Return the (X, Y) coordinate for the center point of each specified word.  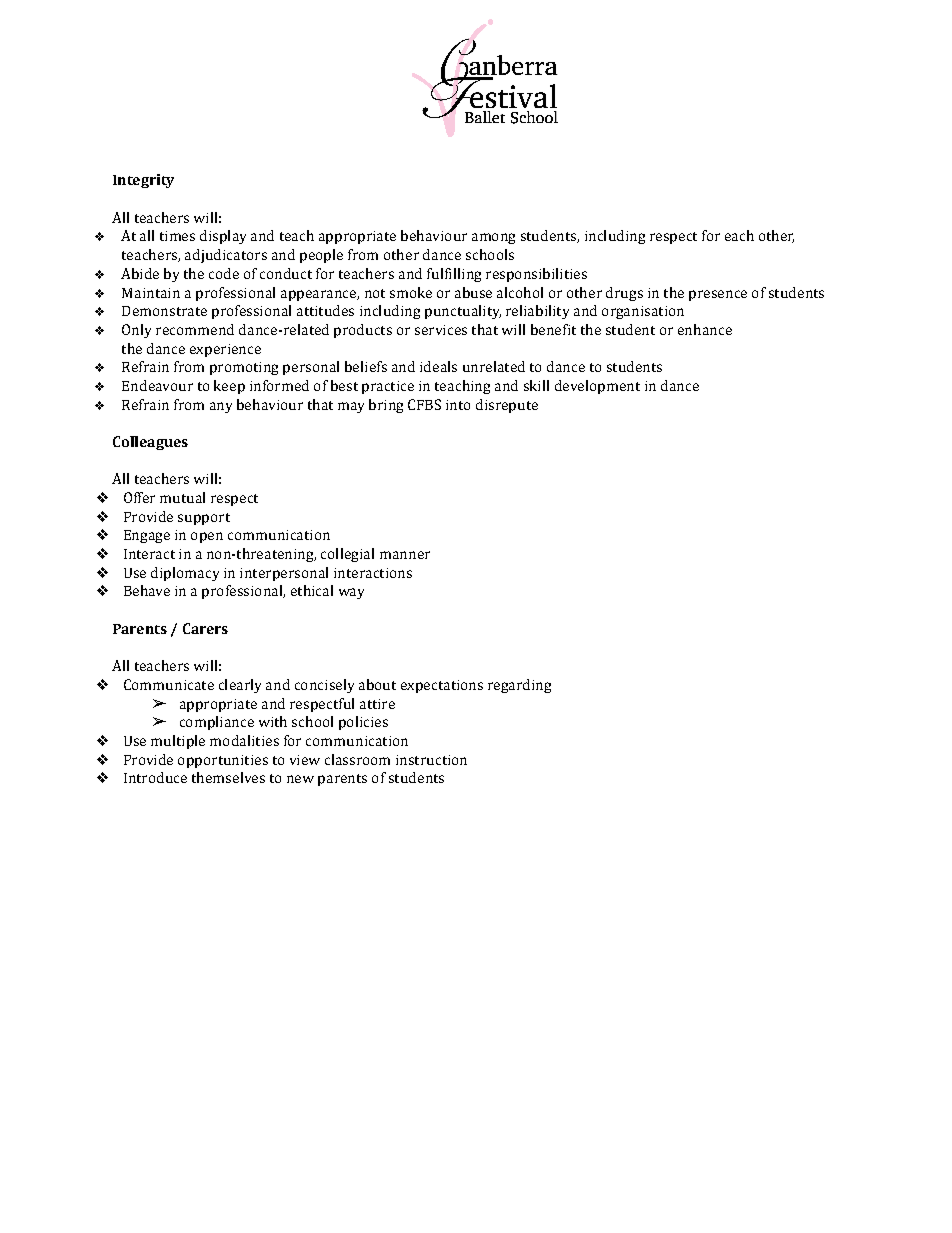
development (597, 387)
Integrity (143, 181)
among (493, 238)
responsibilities (536, 275)
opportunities (223, 761)
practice (388, 387)
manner (405, 555)
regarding (519, 686)
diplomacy (185, 574)
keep (229, 387)
